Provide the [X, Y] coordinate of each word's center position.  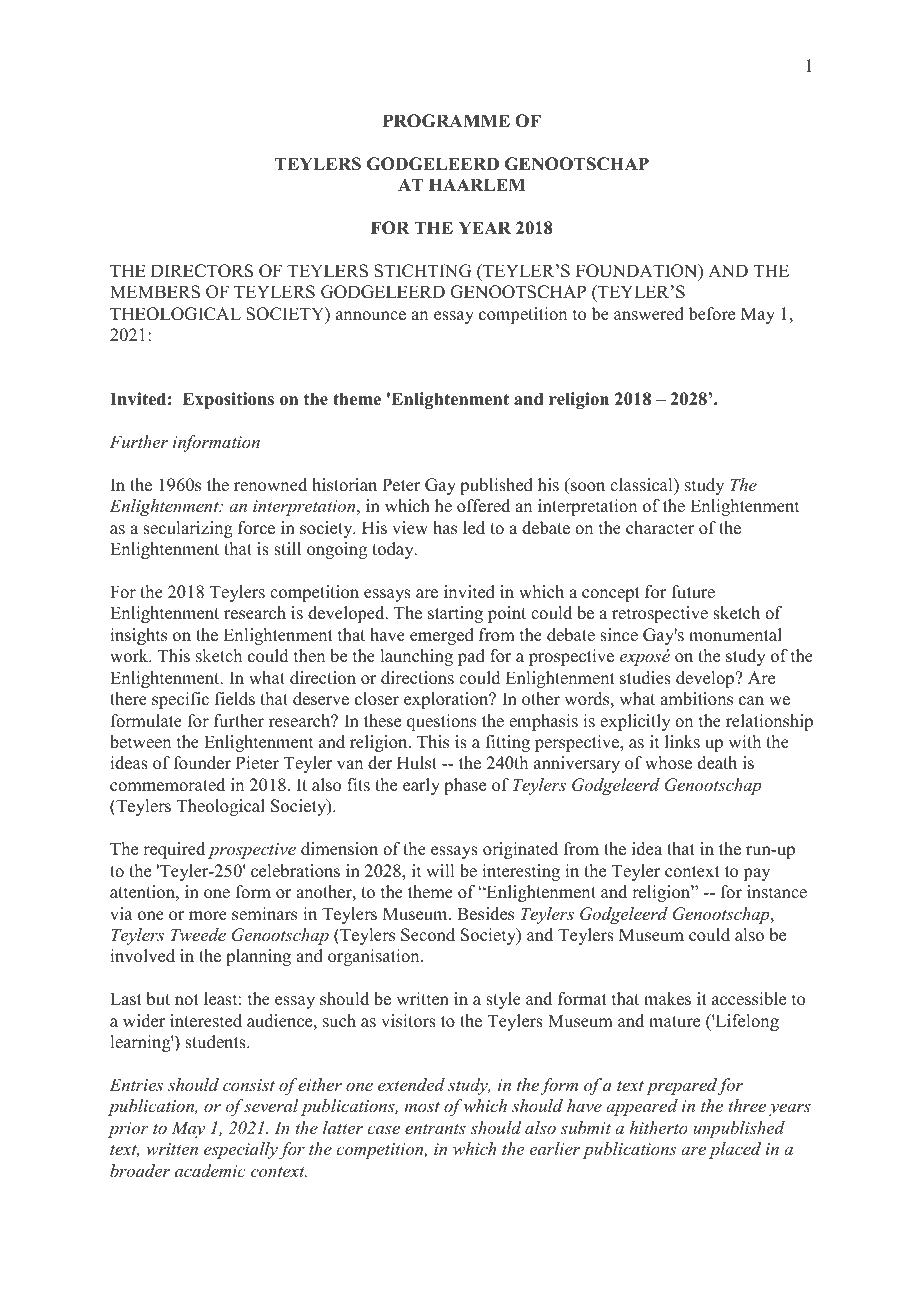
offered [483, 506]
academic [210, 1170]
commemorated [167, 785]
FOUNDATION [638, 272]
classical [642, 485]
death [717, 763]
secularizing [188, 529]
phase [465, 786]
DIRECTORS [202, 271]
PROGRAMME [446, 121]
